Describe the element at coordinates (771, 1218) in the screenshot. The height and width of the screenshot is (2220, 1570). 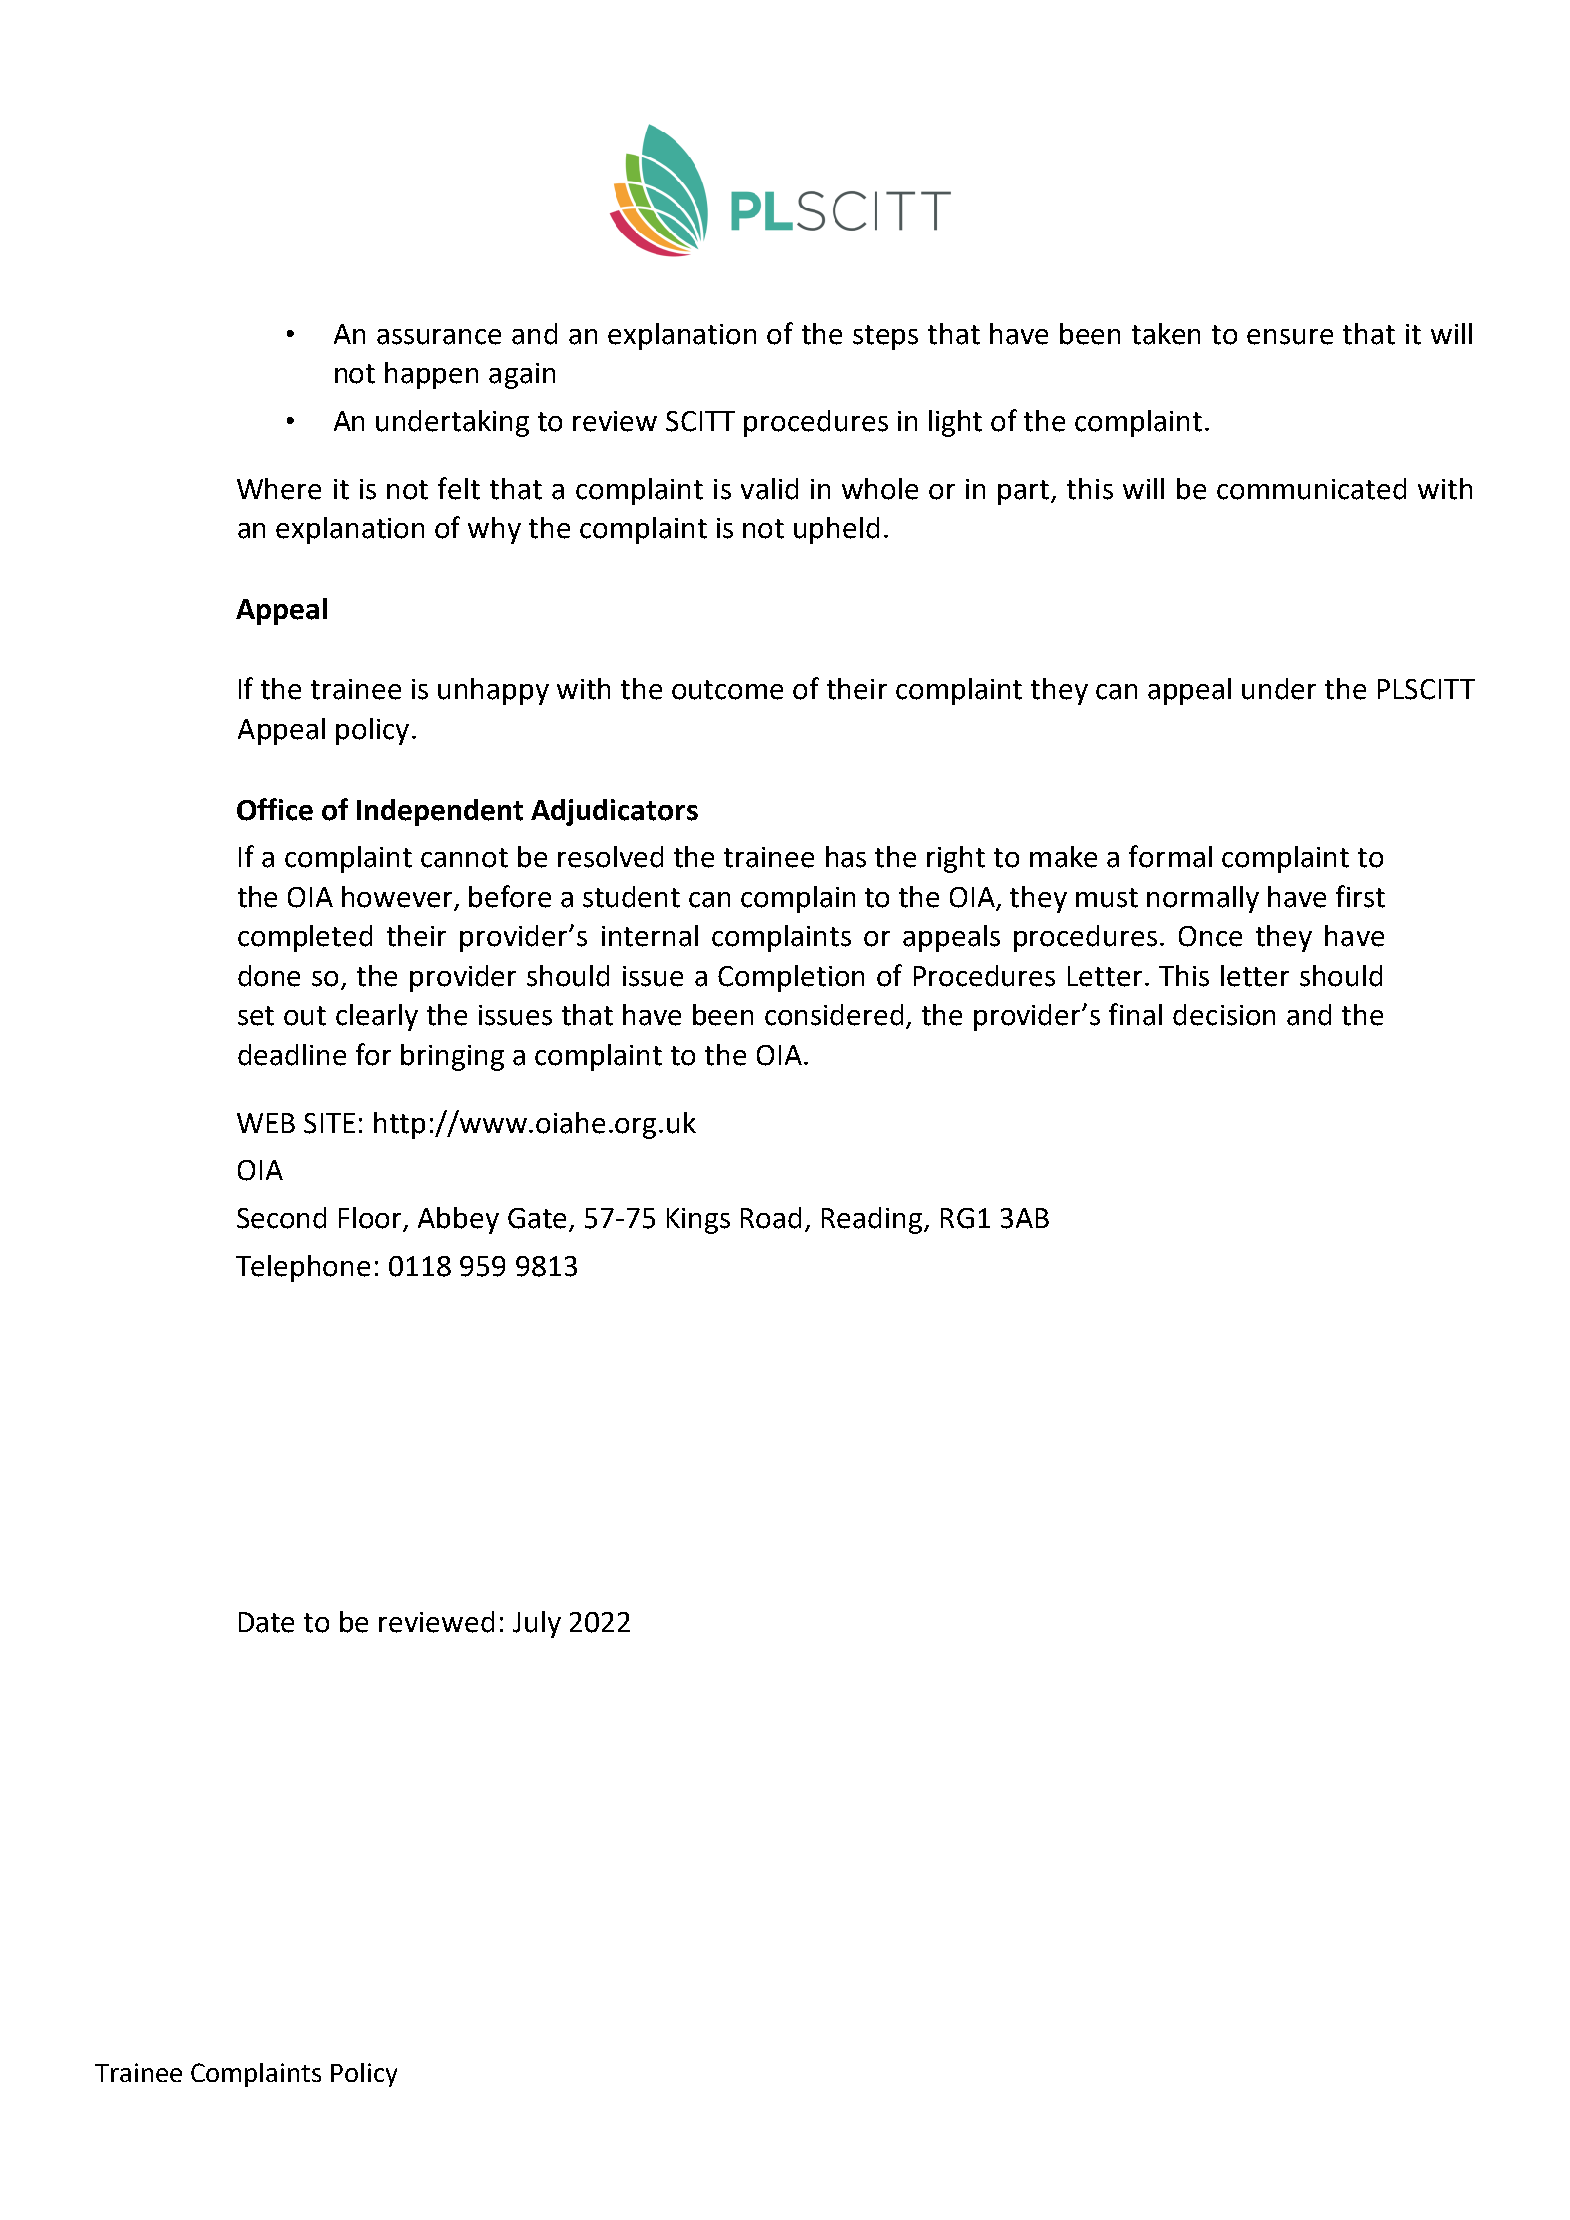
I see `Road` at that location.
